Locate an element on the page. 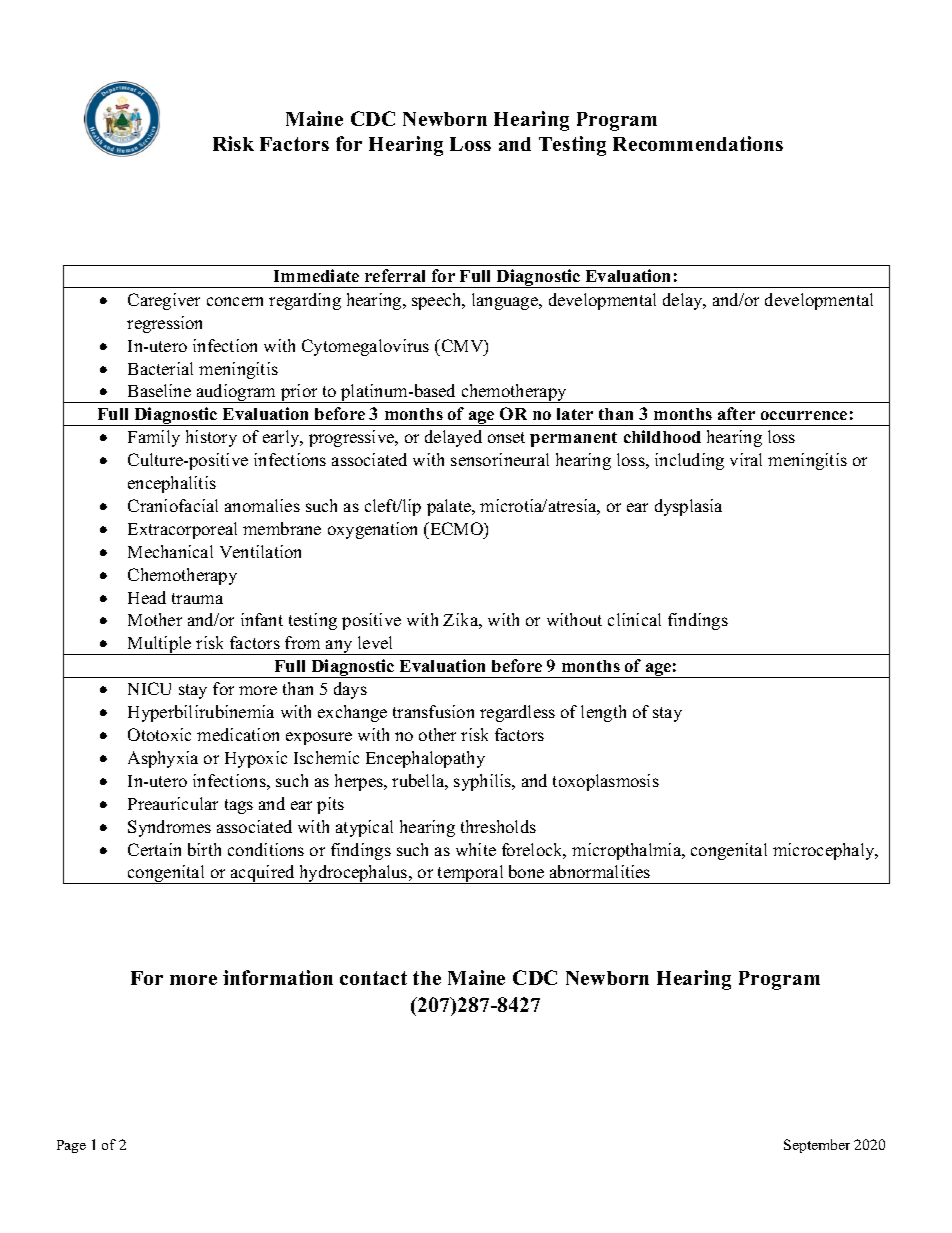 The image size is (952, 1233). referral is located at coordinates (395, 275).
